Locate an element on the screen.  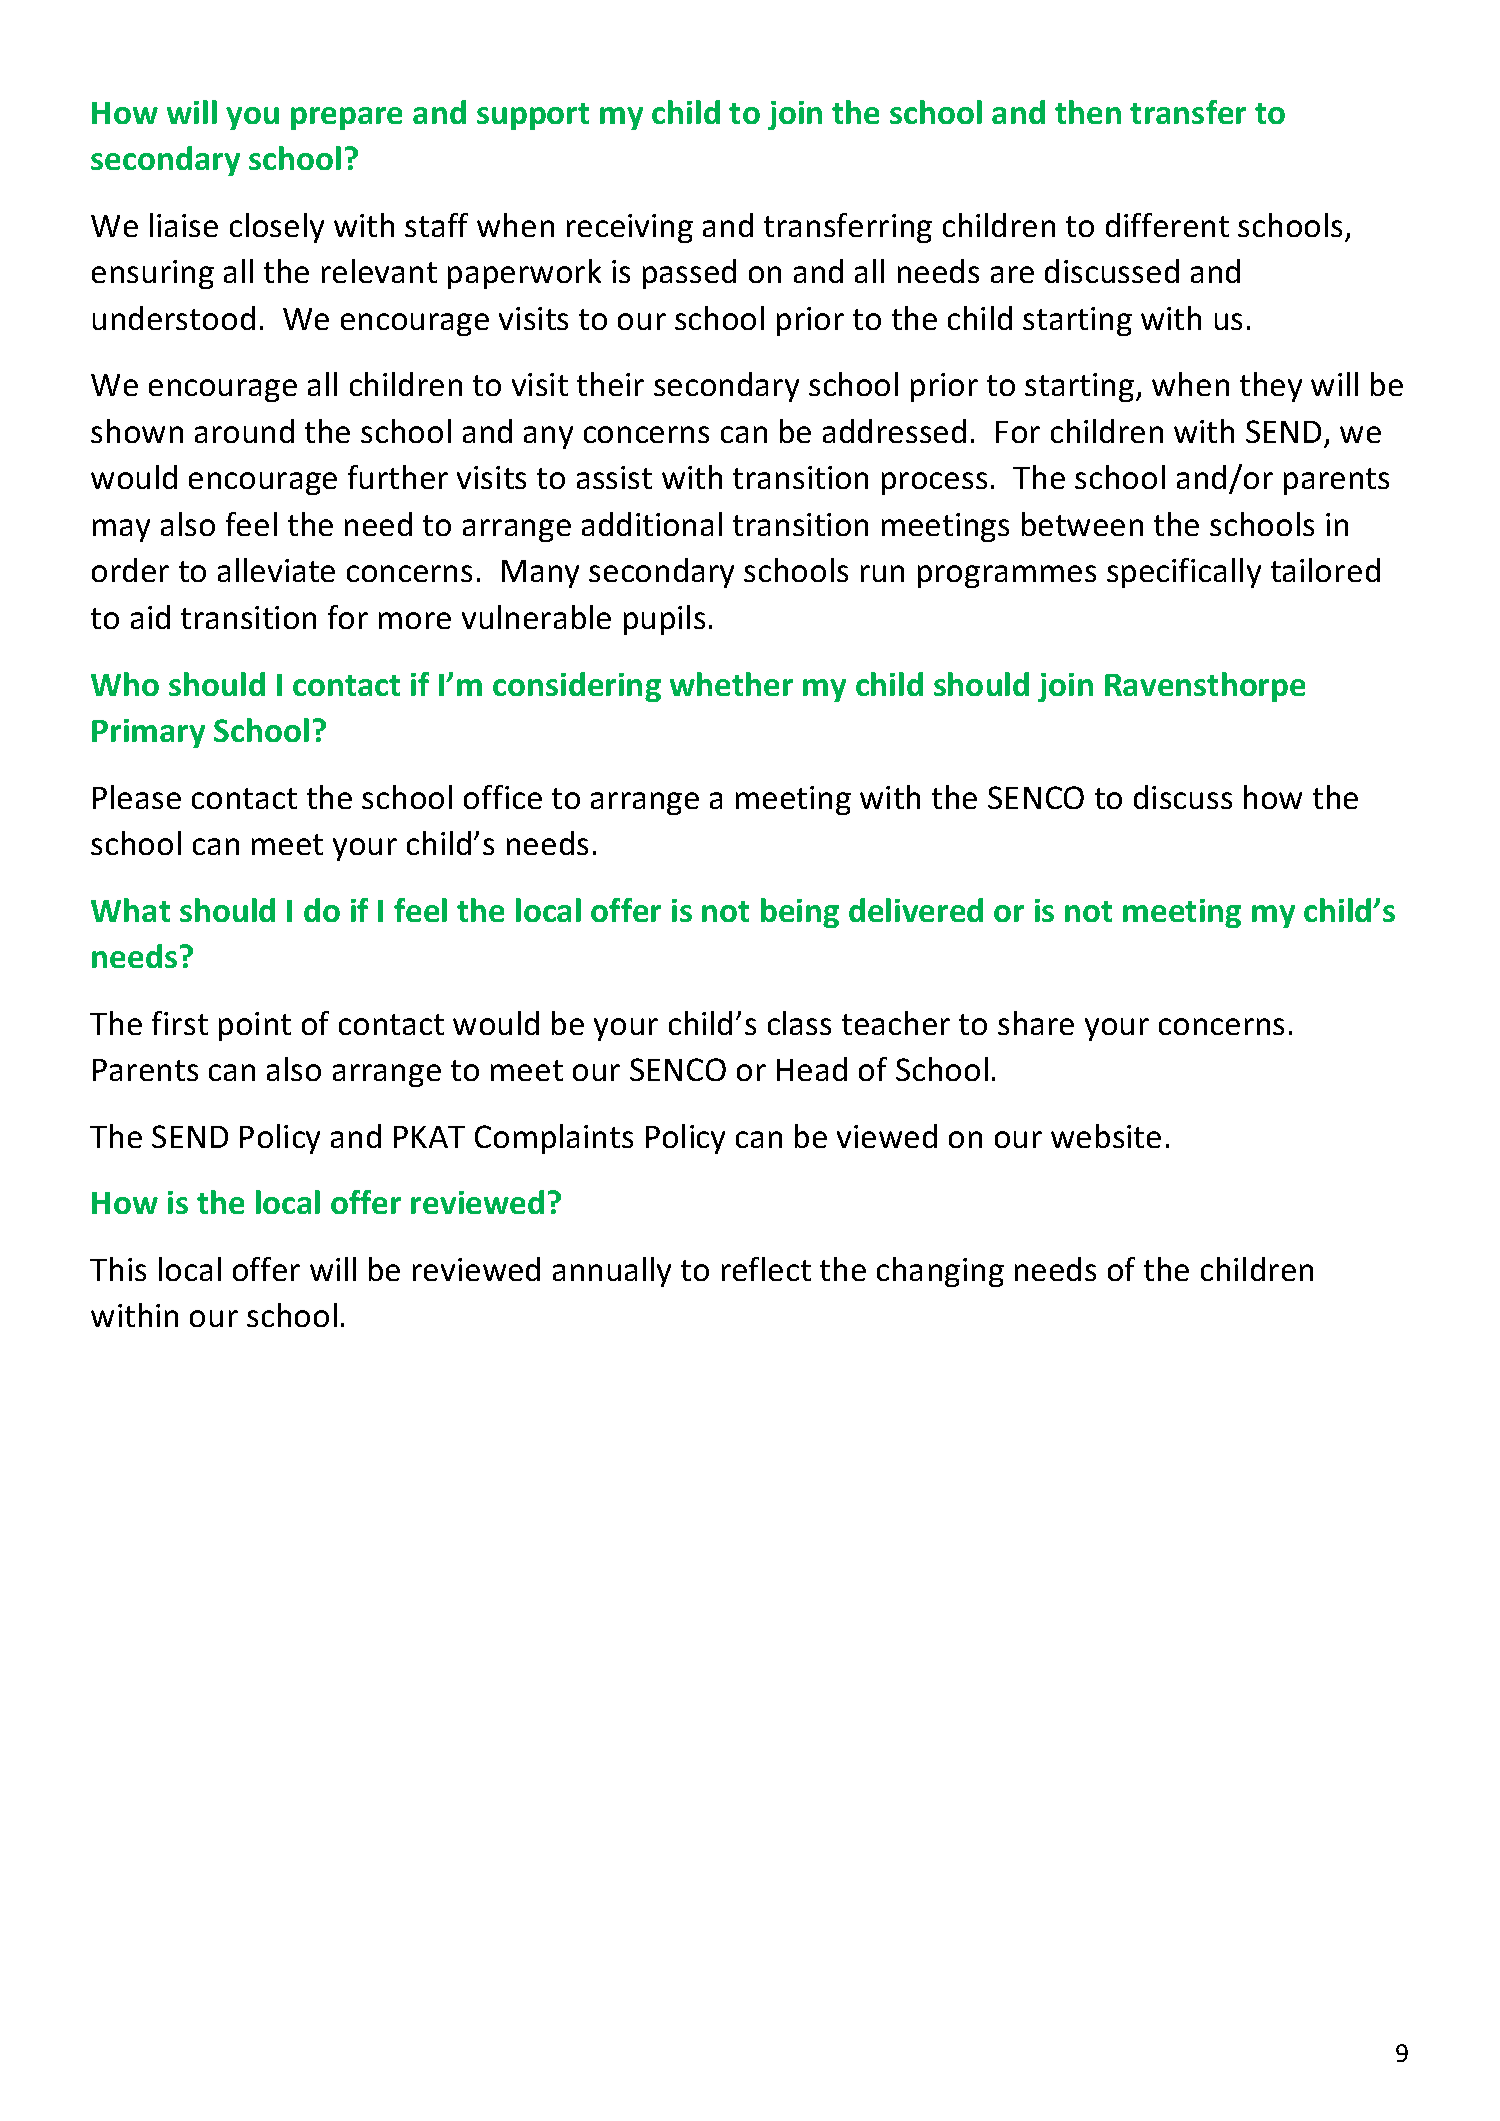
specifically is located at coordinates (1184, 573).
